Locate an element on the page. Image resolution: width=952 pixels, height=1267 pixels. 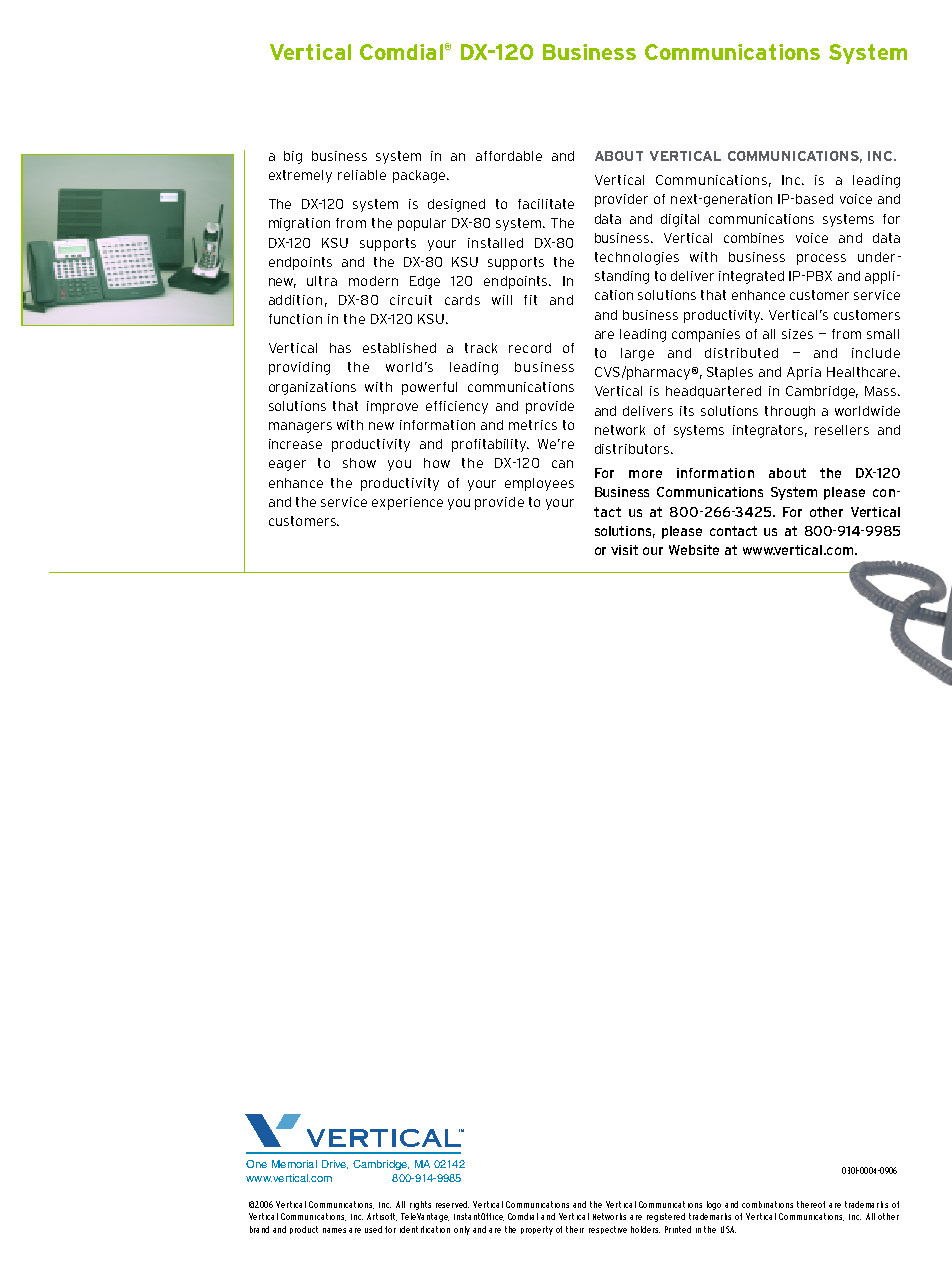
combines is located at coordinates (754, 238).
